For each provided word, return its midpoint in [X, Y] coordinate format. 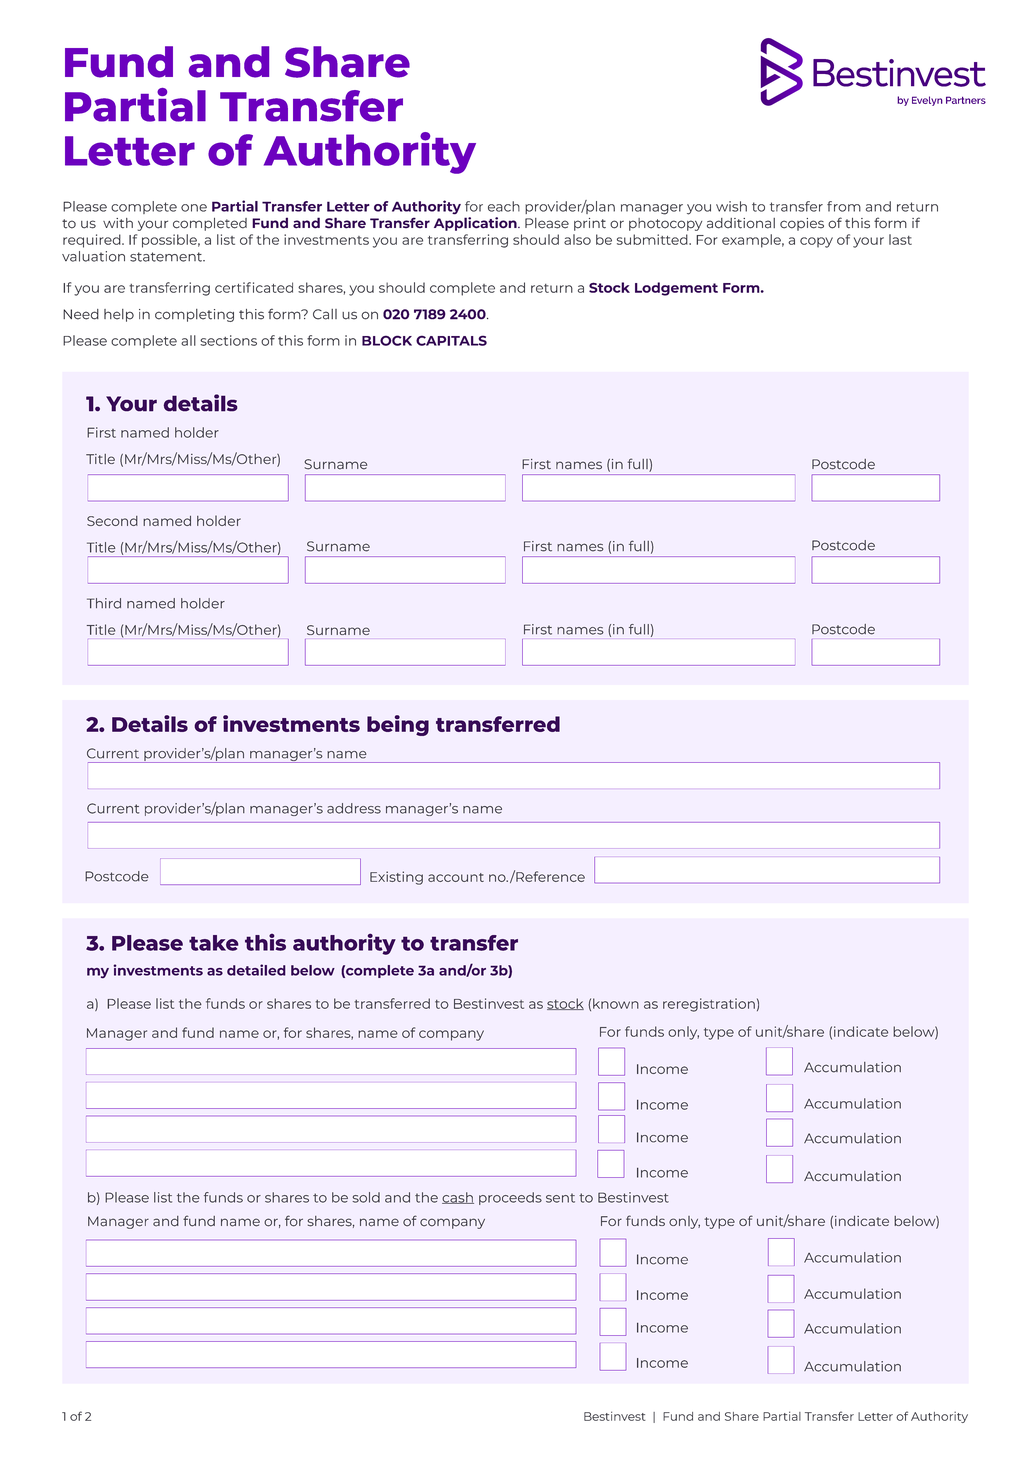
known [616, 1003]
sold [366, 1197]
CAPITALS [451, 340]
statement [167, 257]
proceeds [510, 1198]
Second [112, 521]
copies [802, 224]
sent [560, 1198]
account [456, 877]
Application [476, 224]
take [214, 943]
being [398, 725]
